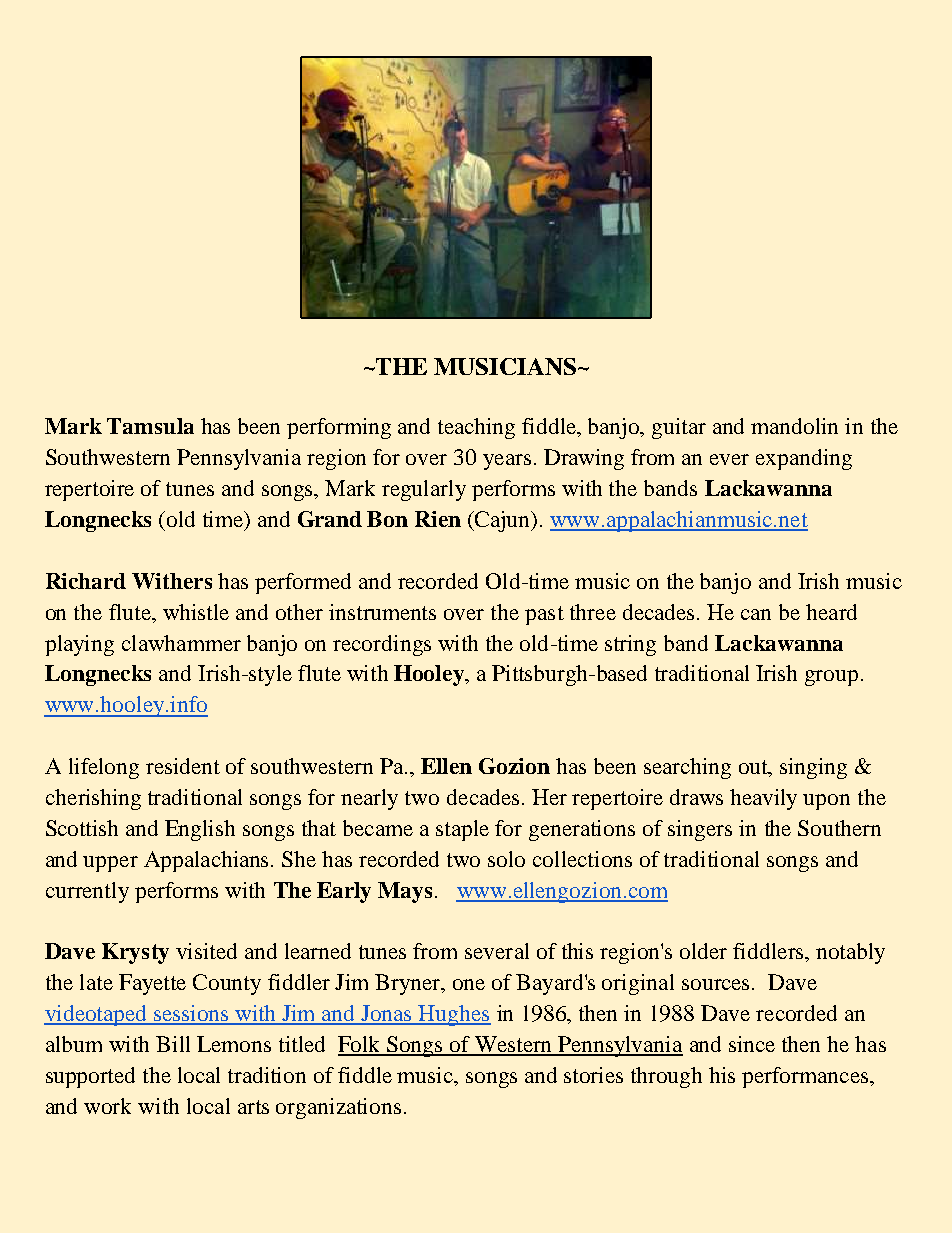 This screenshot has width=952, height=1233. Describe the element at coordinates (382, 645) in the screenshot. I see `recordings` at that location.
